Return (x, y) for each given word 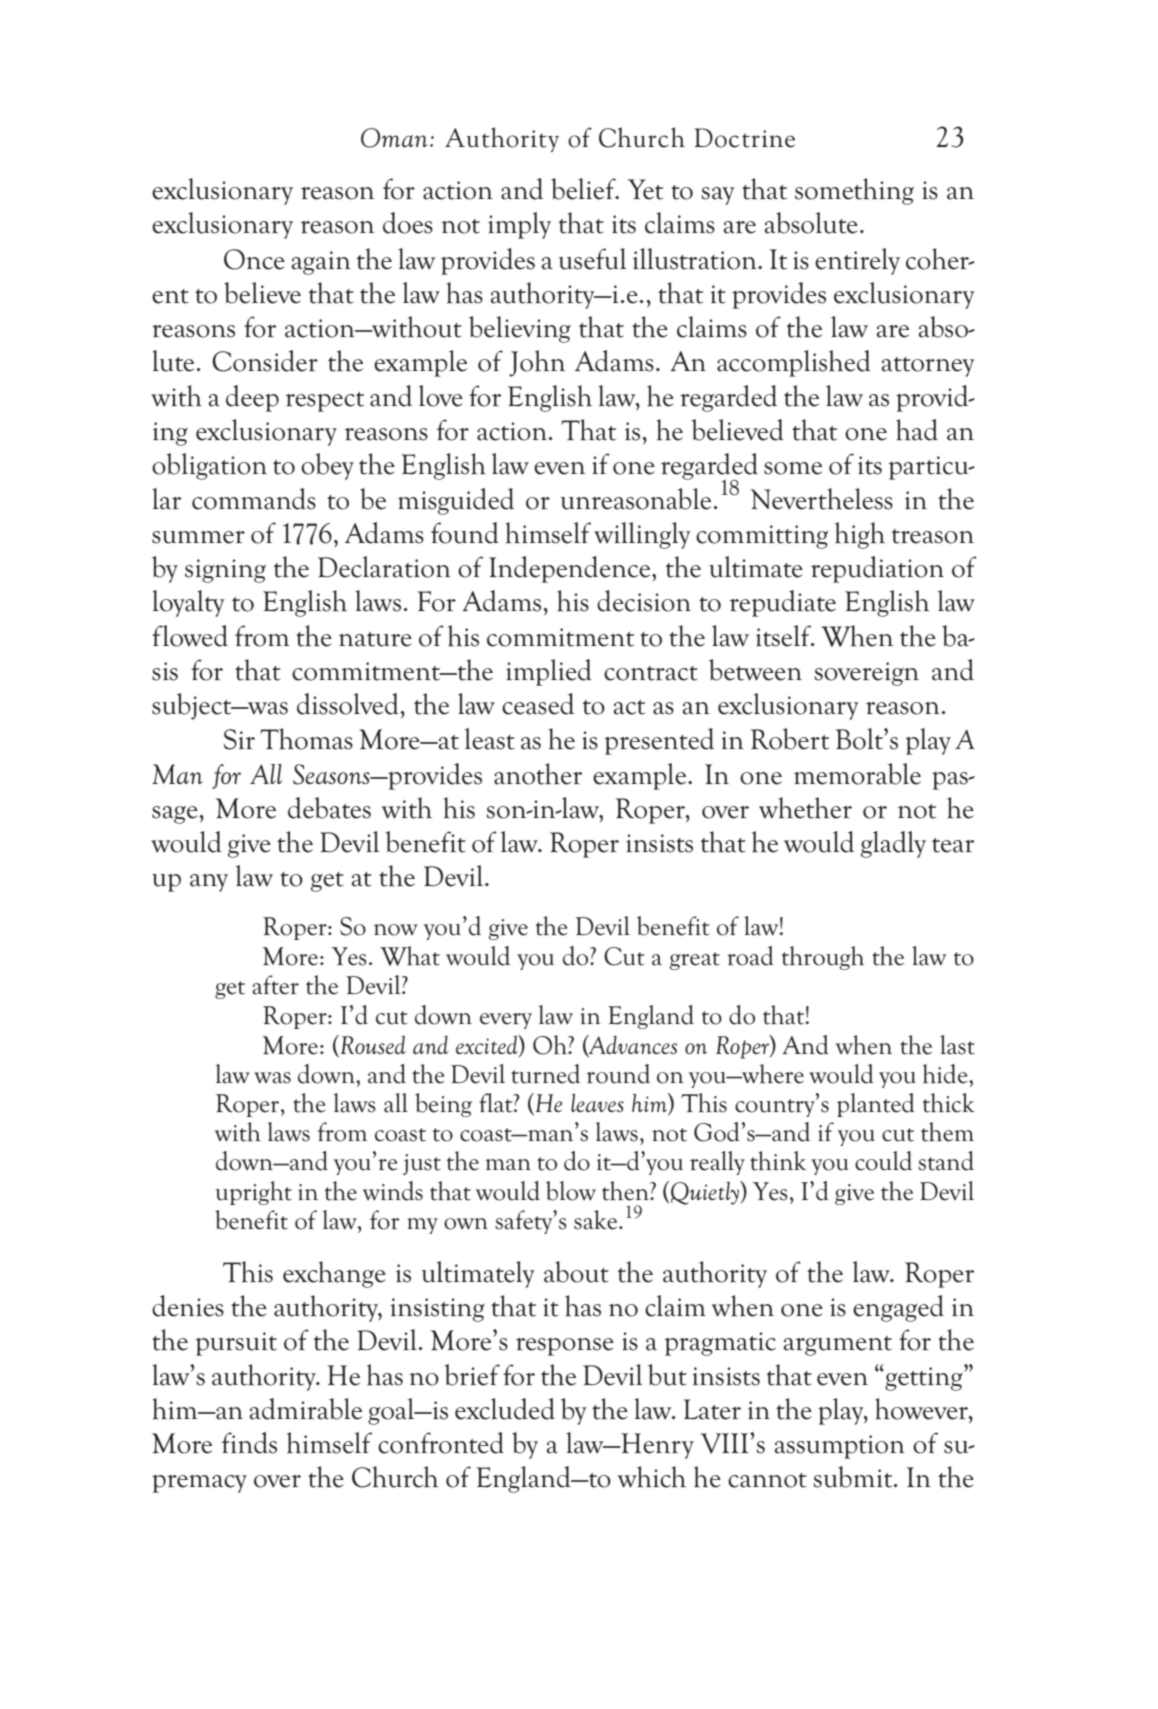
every (506, 1021)
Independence (571, 569)
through (823, 958)
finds (249, 1443)
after (275, 985)
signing (225, 571)
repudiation (877, 569)
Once (254, 259)
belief (584, 189)
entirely (857, 261)
